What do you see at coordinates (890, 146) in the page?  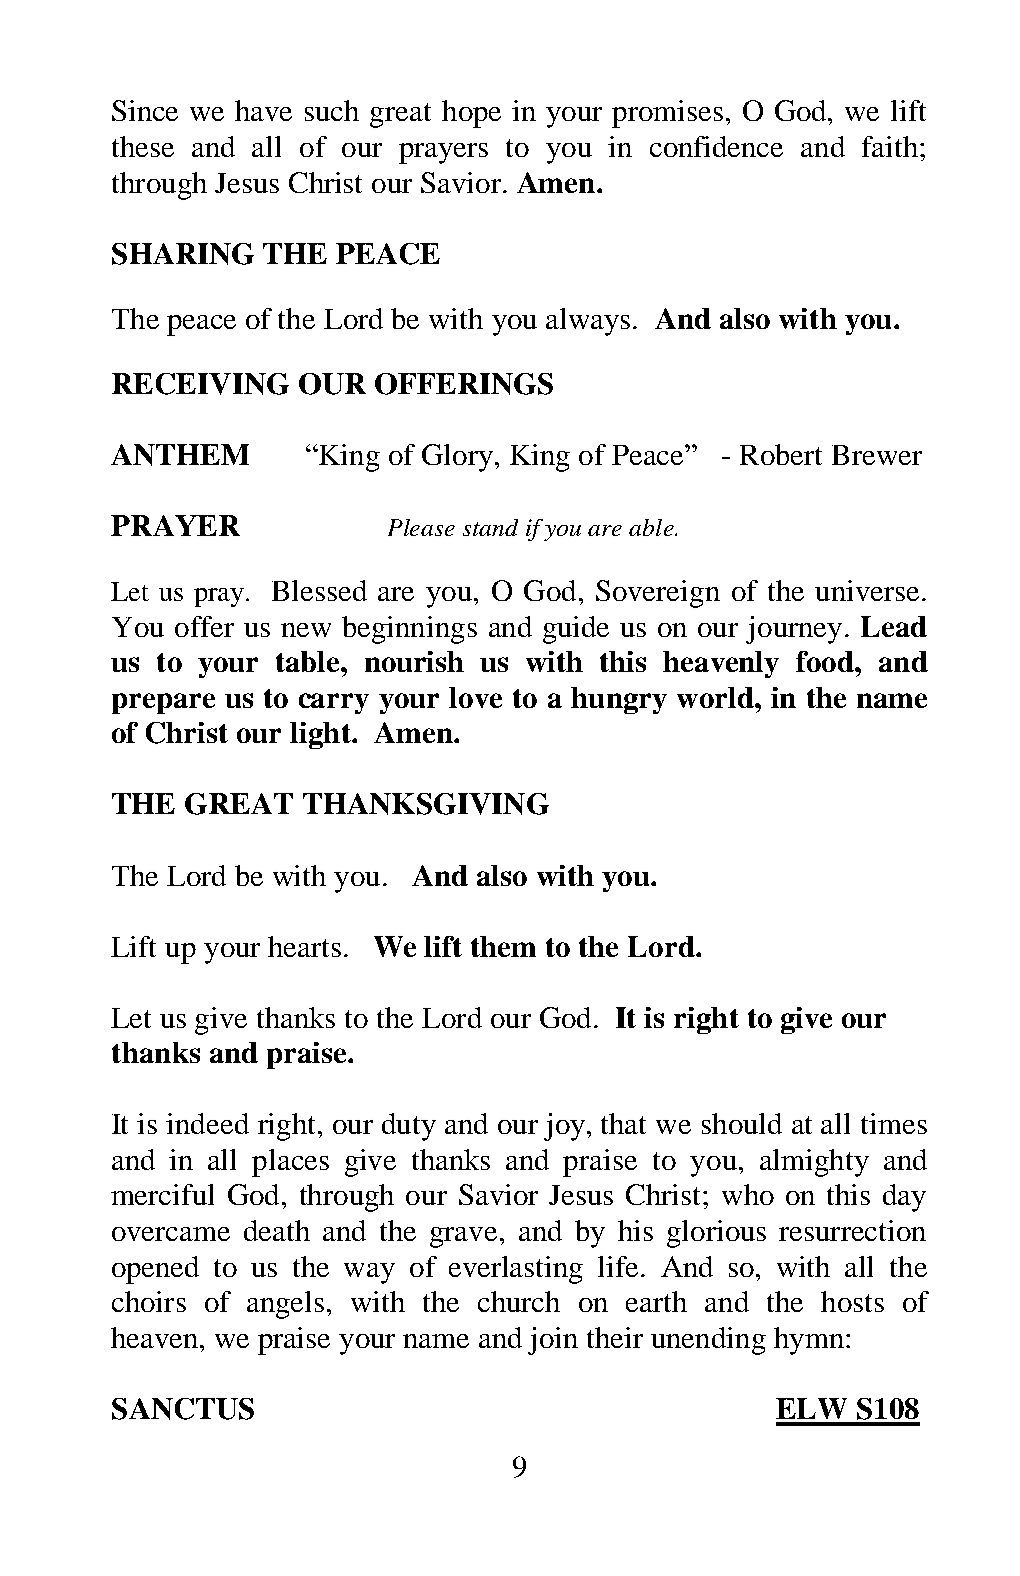 I see `faith` at bounding box center [890, 146].
